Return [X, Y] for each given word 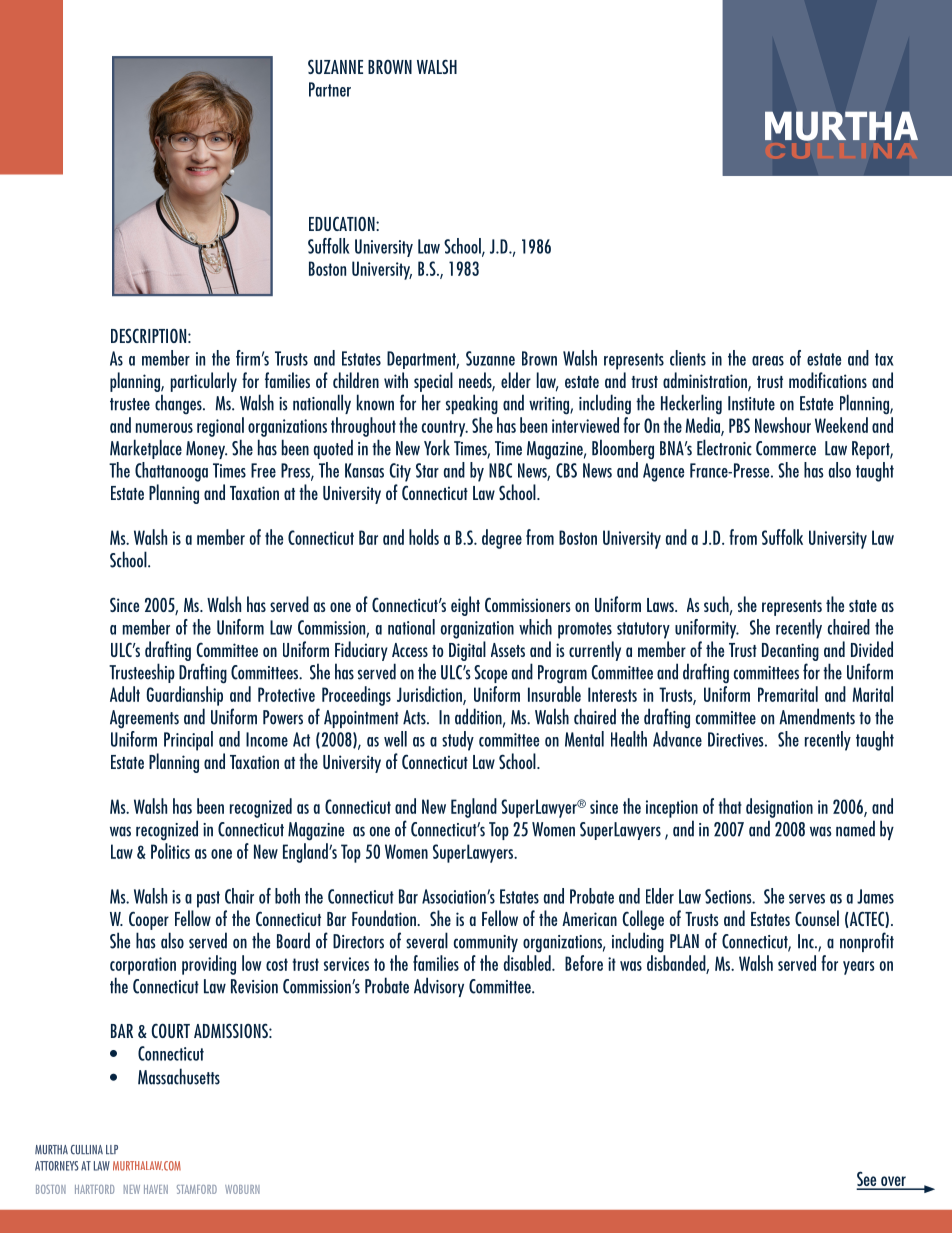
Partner [330, 89]
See [868, 1180]
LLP [112, 1149]
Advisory [439, 987]
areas [768, 361]
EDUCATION [343, 223]
